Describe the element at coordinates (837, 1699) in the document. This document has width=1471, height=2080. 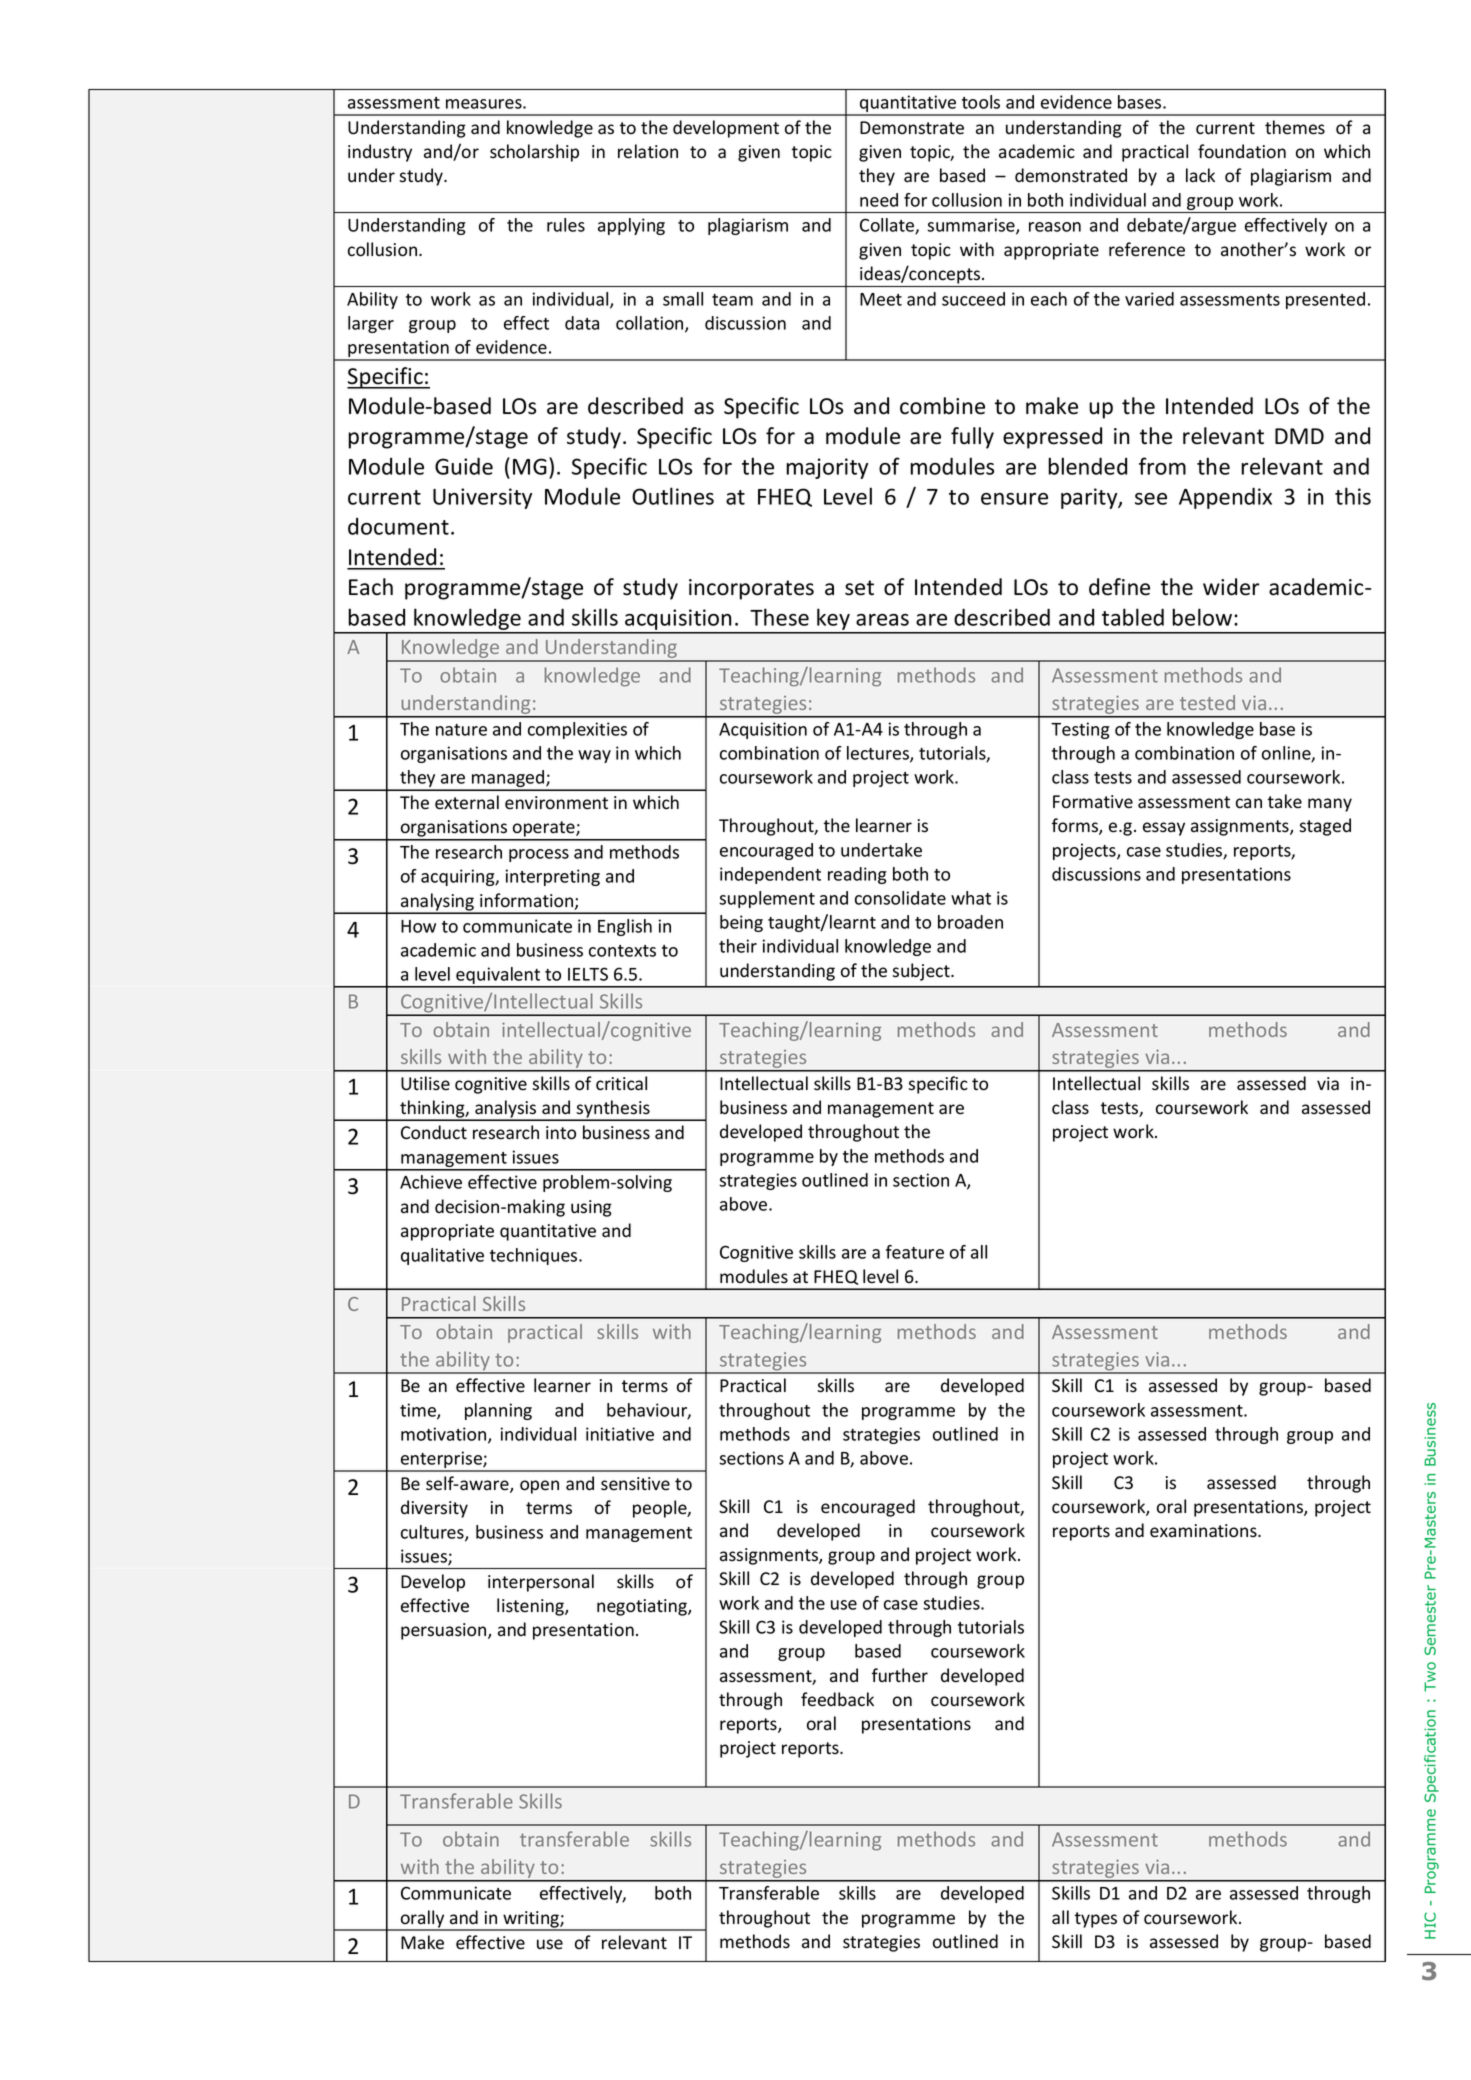
I see `feedback` at that location.
